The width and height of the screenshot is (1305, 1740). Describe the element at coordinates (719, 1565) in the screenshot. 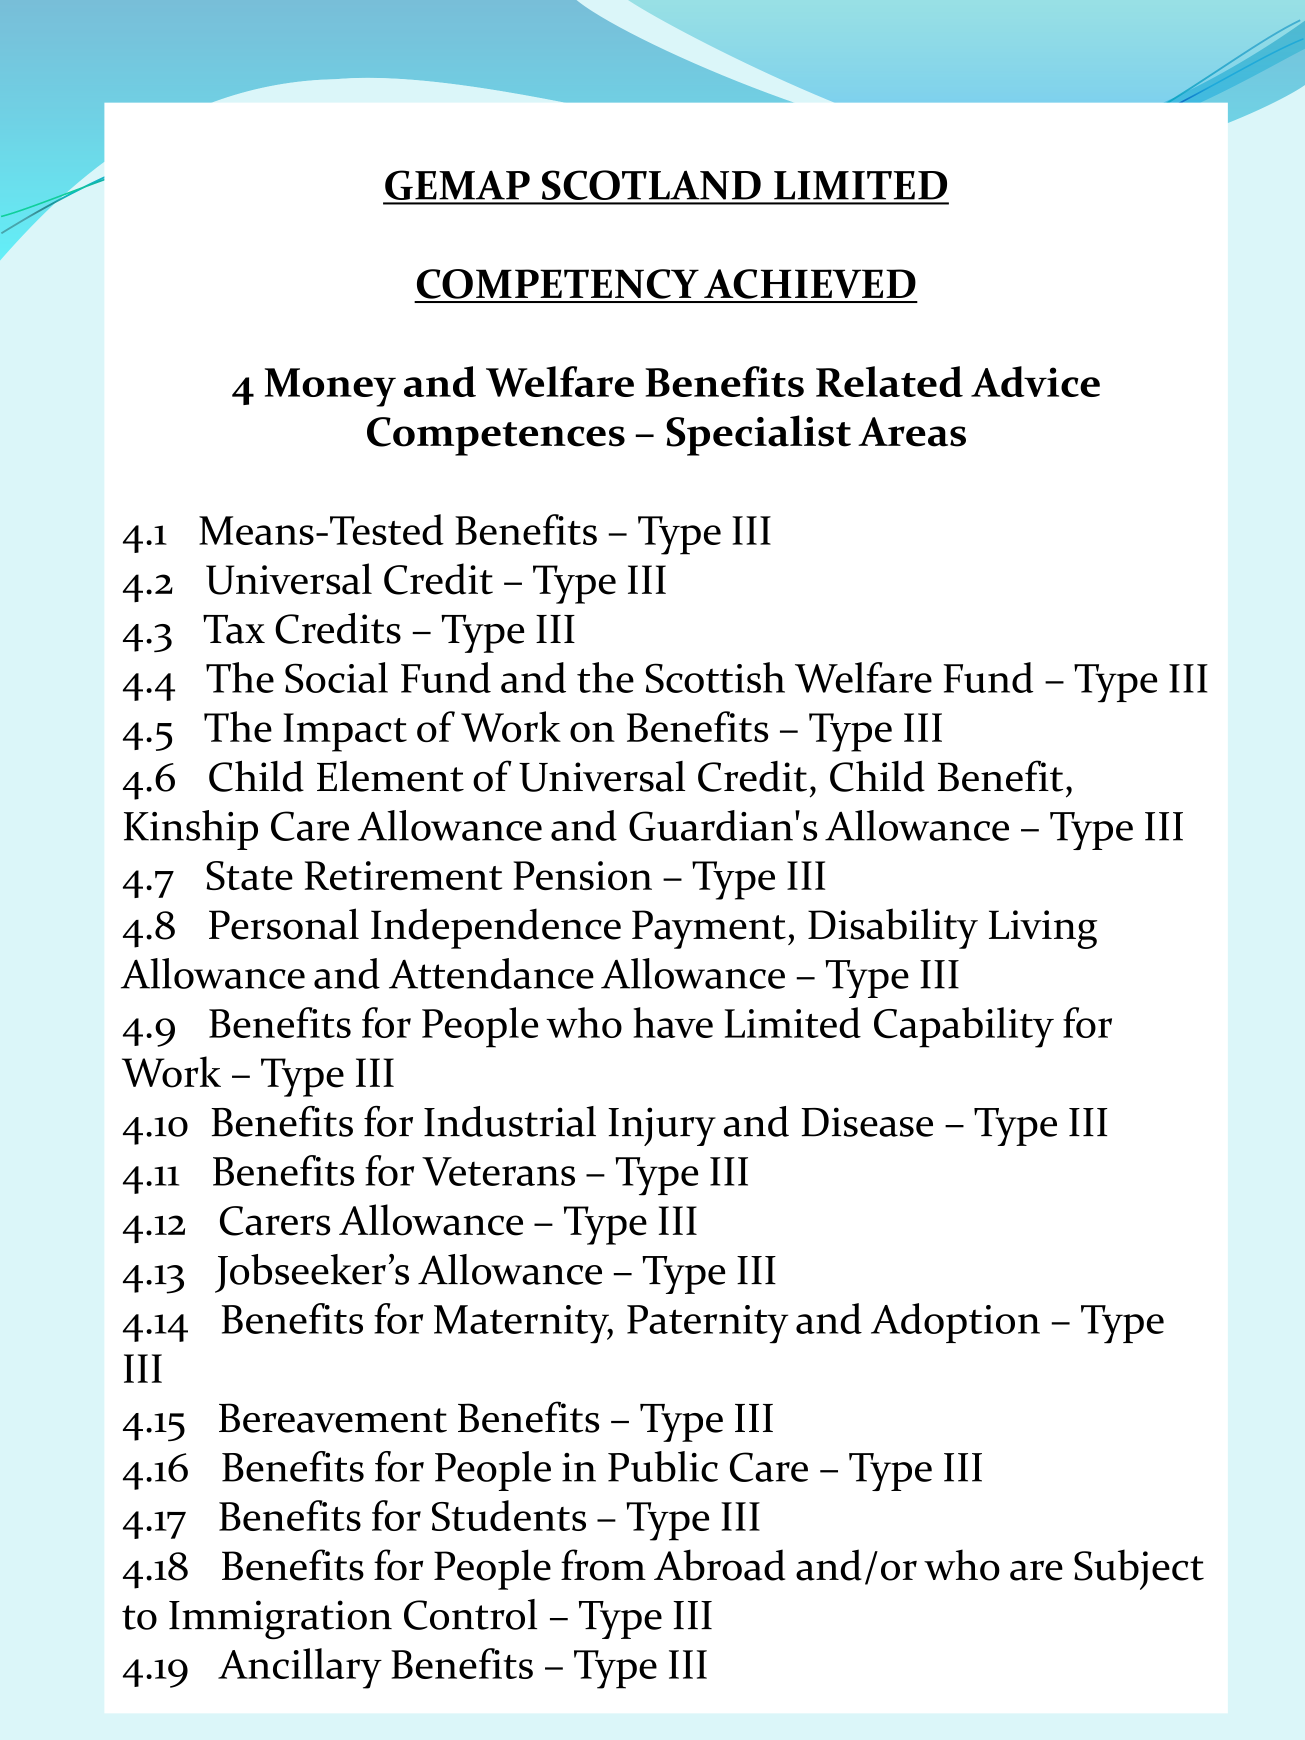

I see `Abroad` at that location.
